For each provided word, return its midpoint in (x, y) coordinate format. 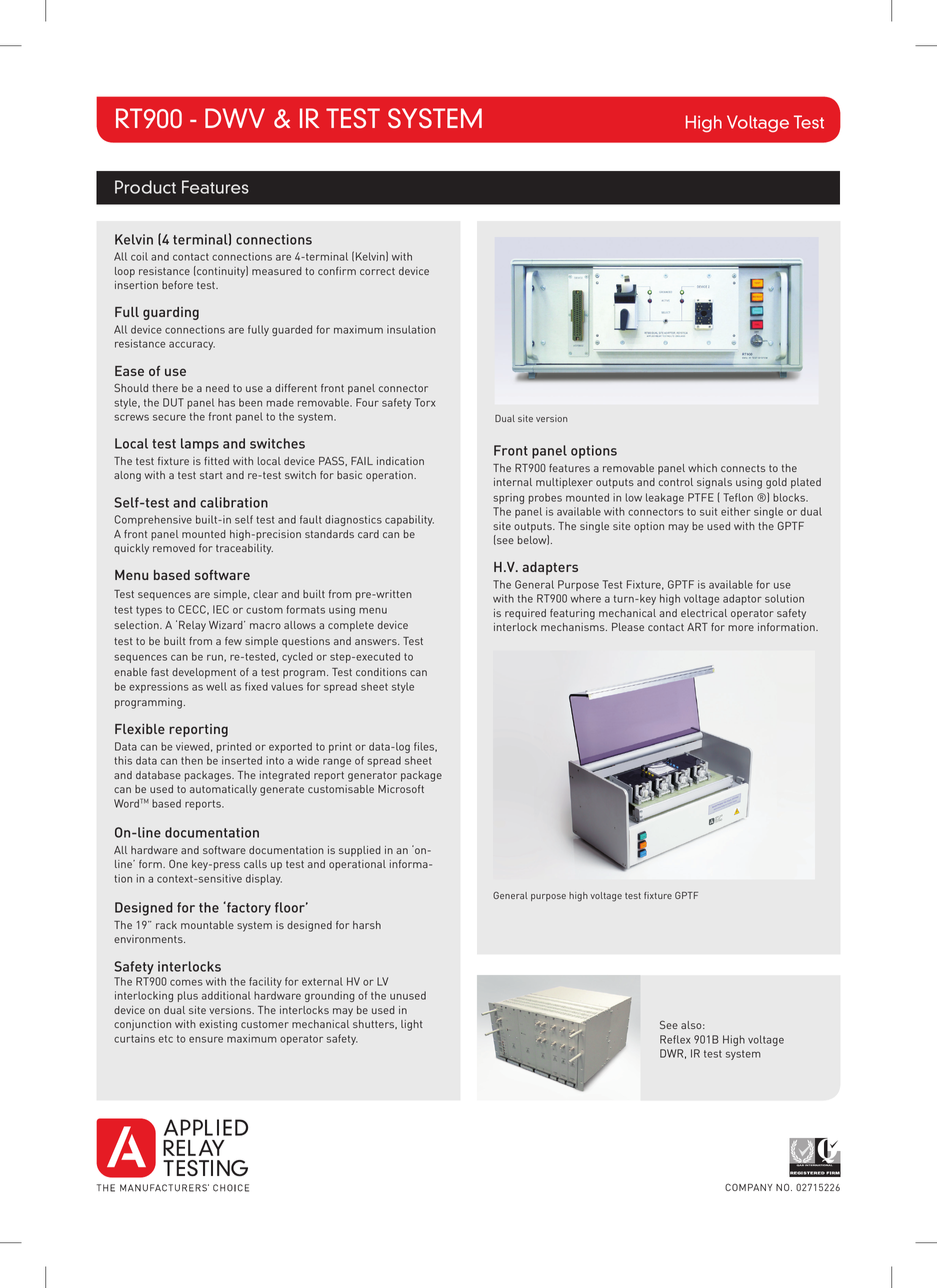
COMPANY (748, 1187)
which (702, 468)
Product (145, 187)
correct (377, 271)
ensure (206, 1039)
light (412, 1025)
